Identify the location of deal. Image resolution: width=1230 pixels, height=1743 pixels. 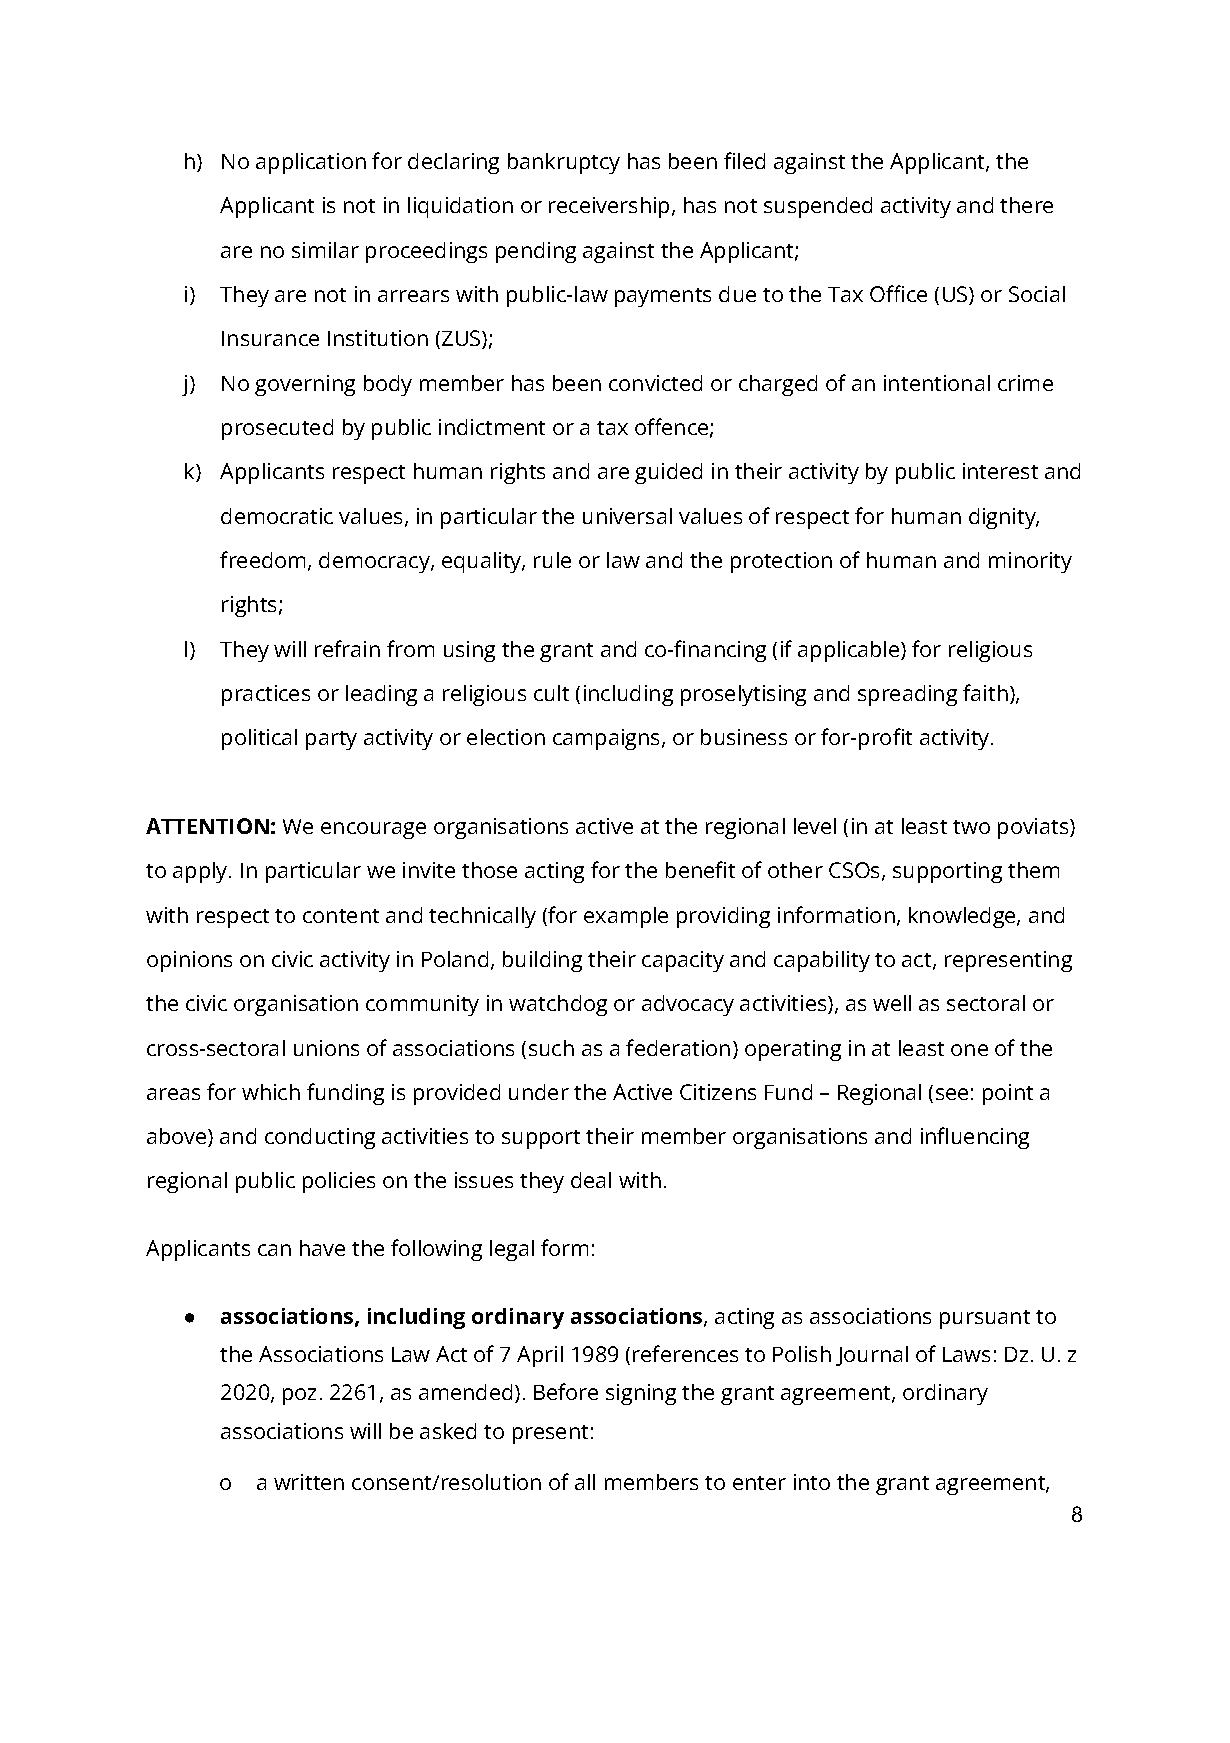
(591, 1180).
